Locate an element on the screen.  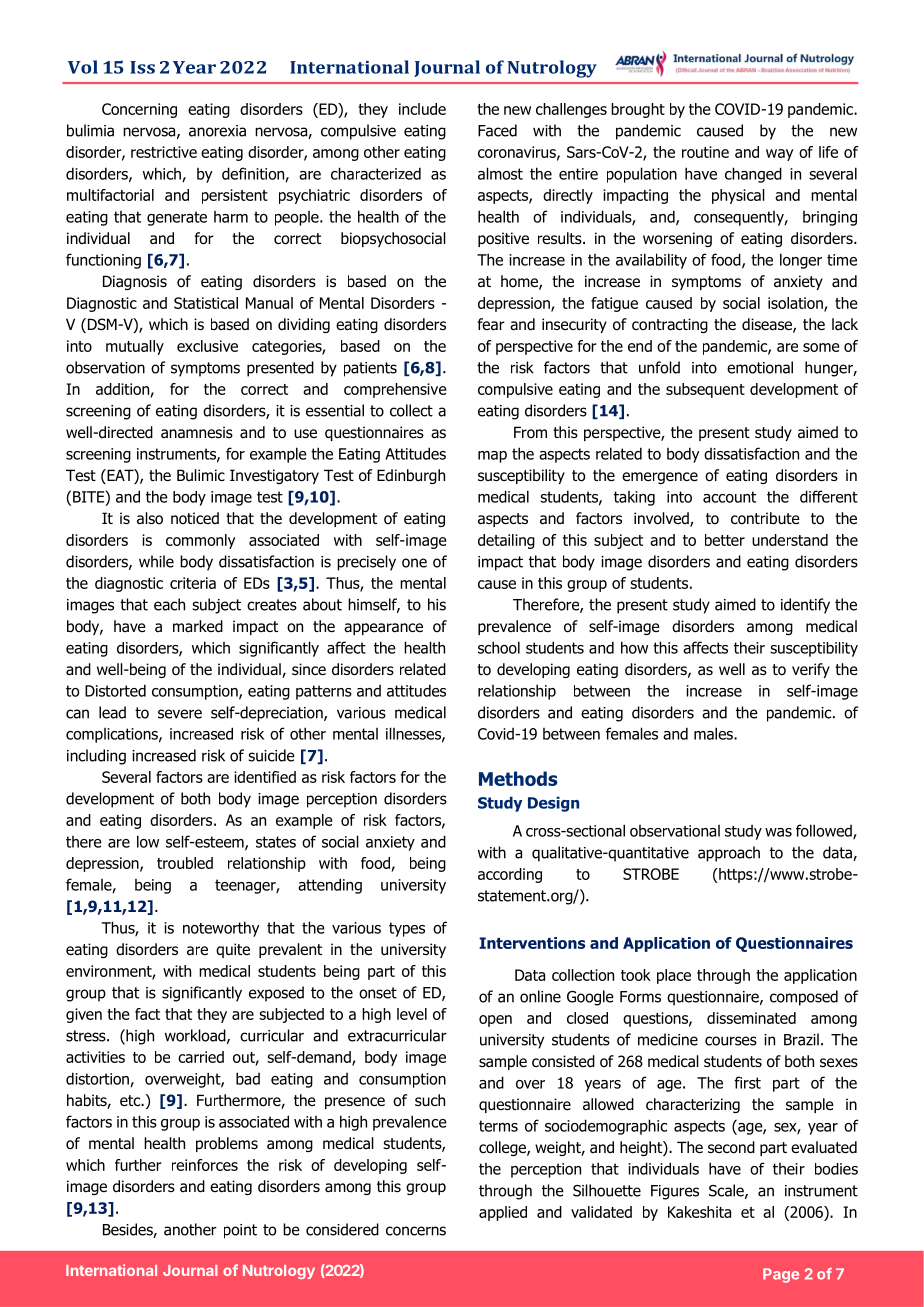
verify is located at coordinates (811, 670).
